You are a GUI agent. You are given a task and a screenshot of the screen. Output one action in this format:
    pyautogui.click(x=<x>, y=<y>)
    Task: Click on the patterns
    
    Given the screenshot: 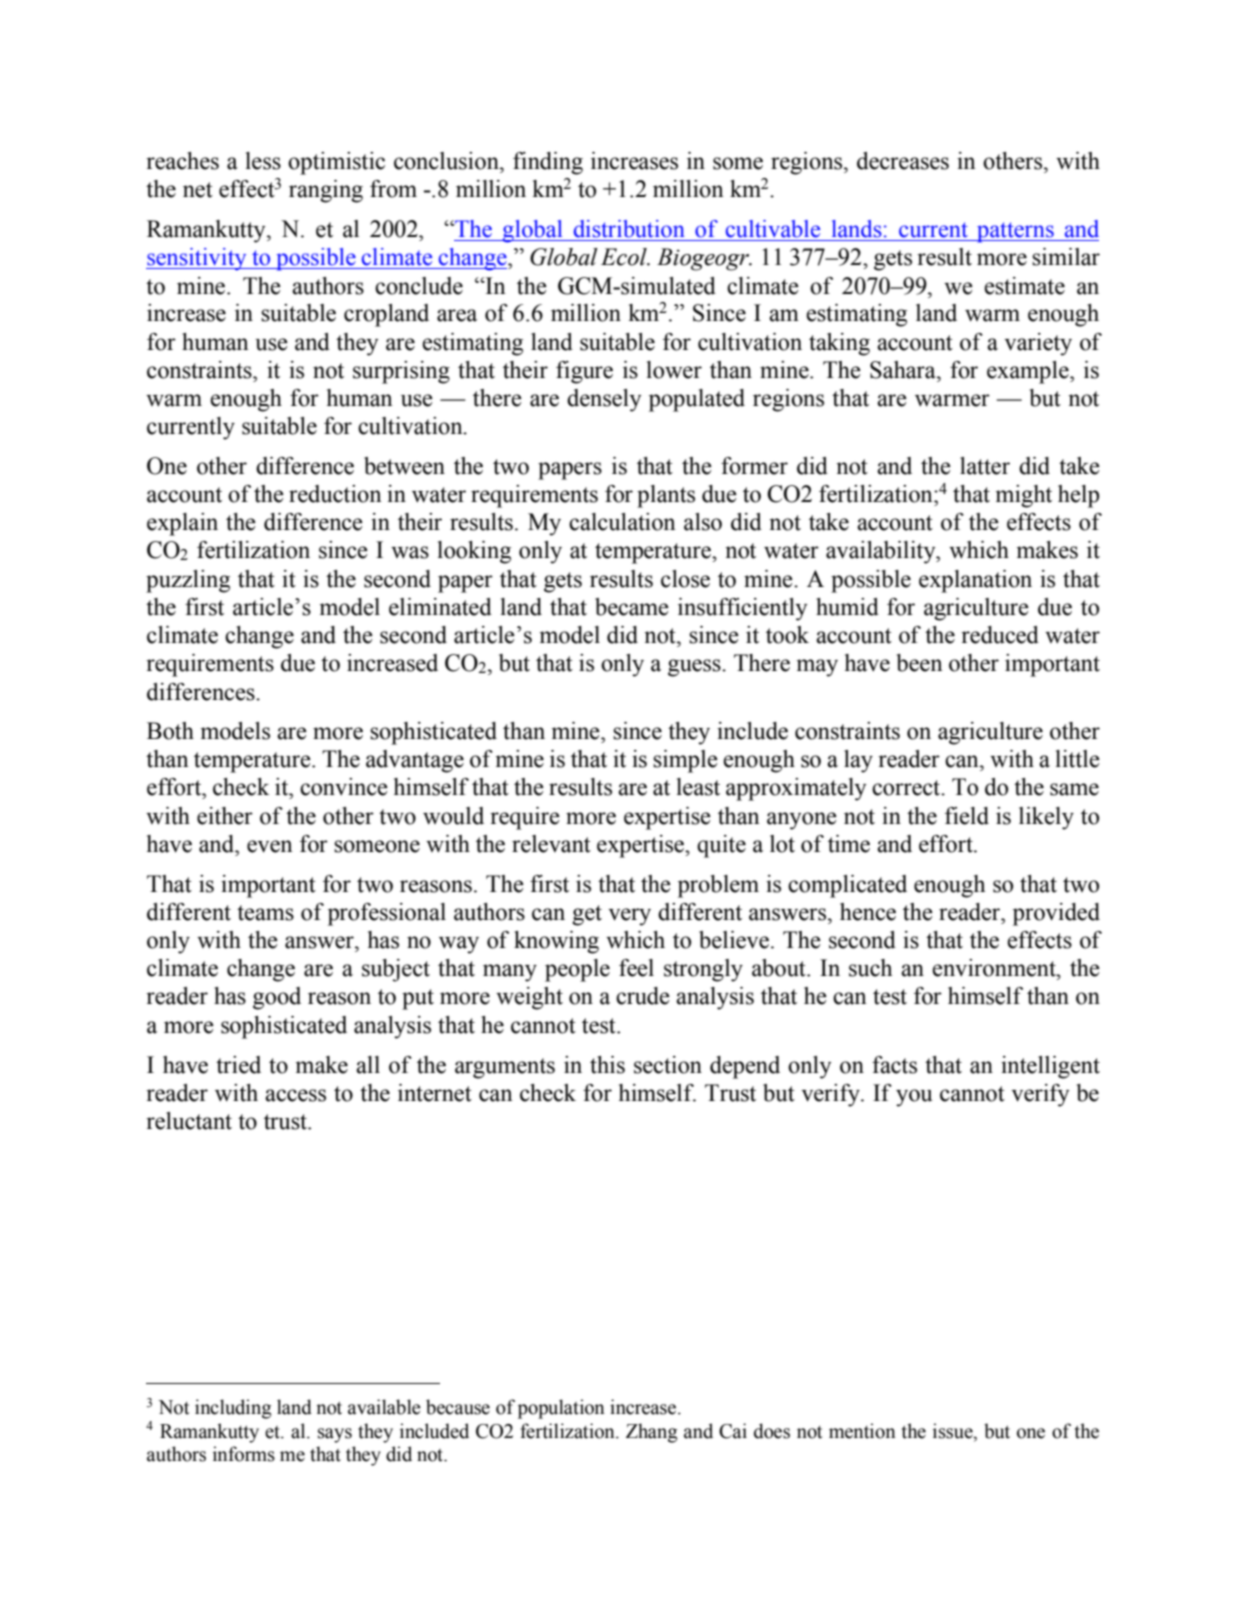 What is the action you would take?
    pyautogui.click(x=1015, y=232)
